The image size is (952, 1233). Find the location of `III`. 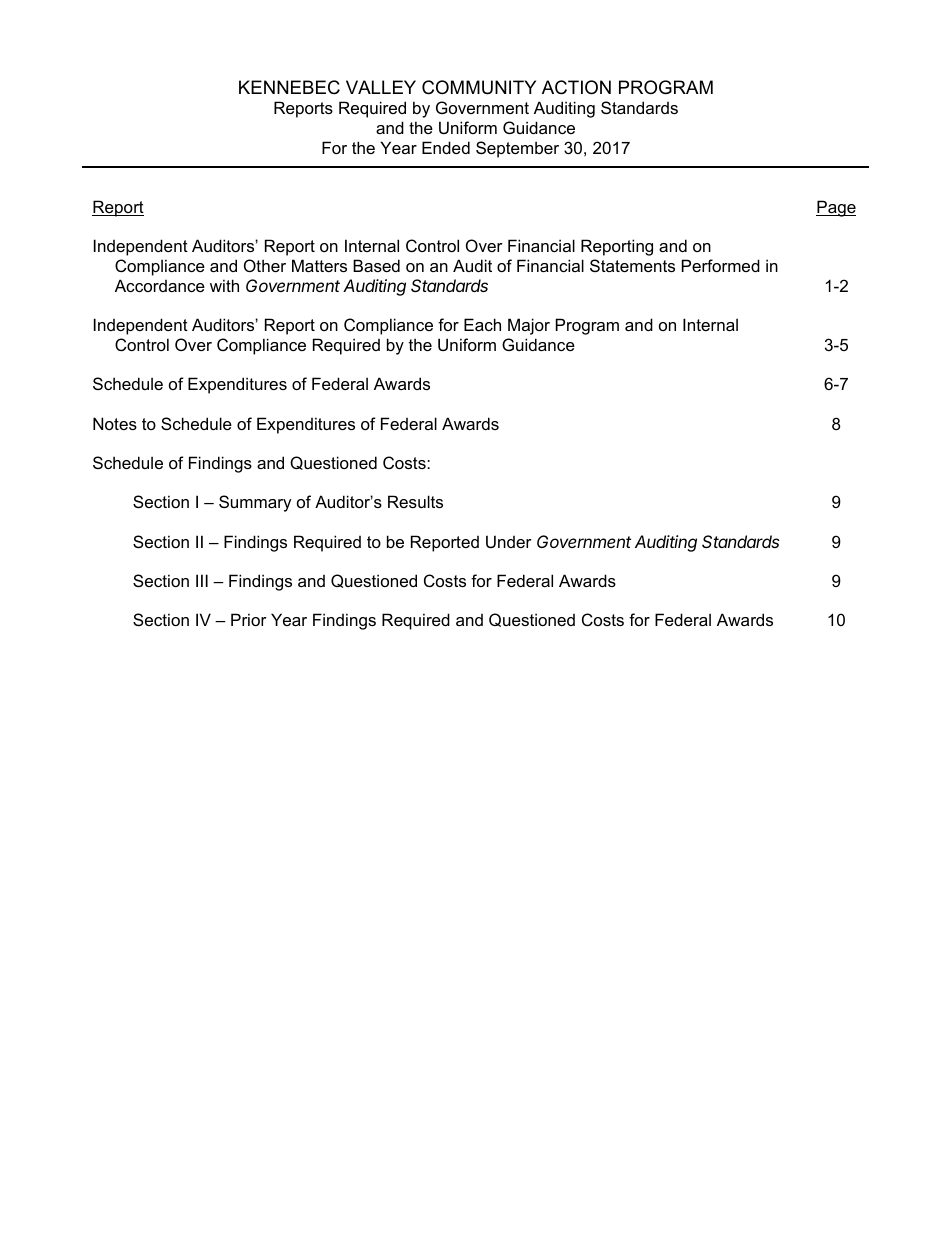

III is located at coordinates (202, 580).
